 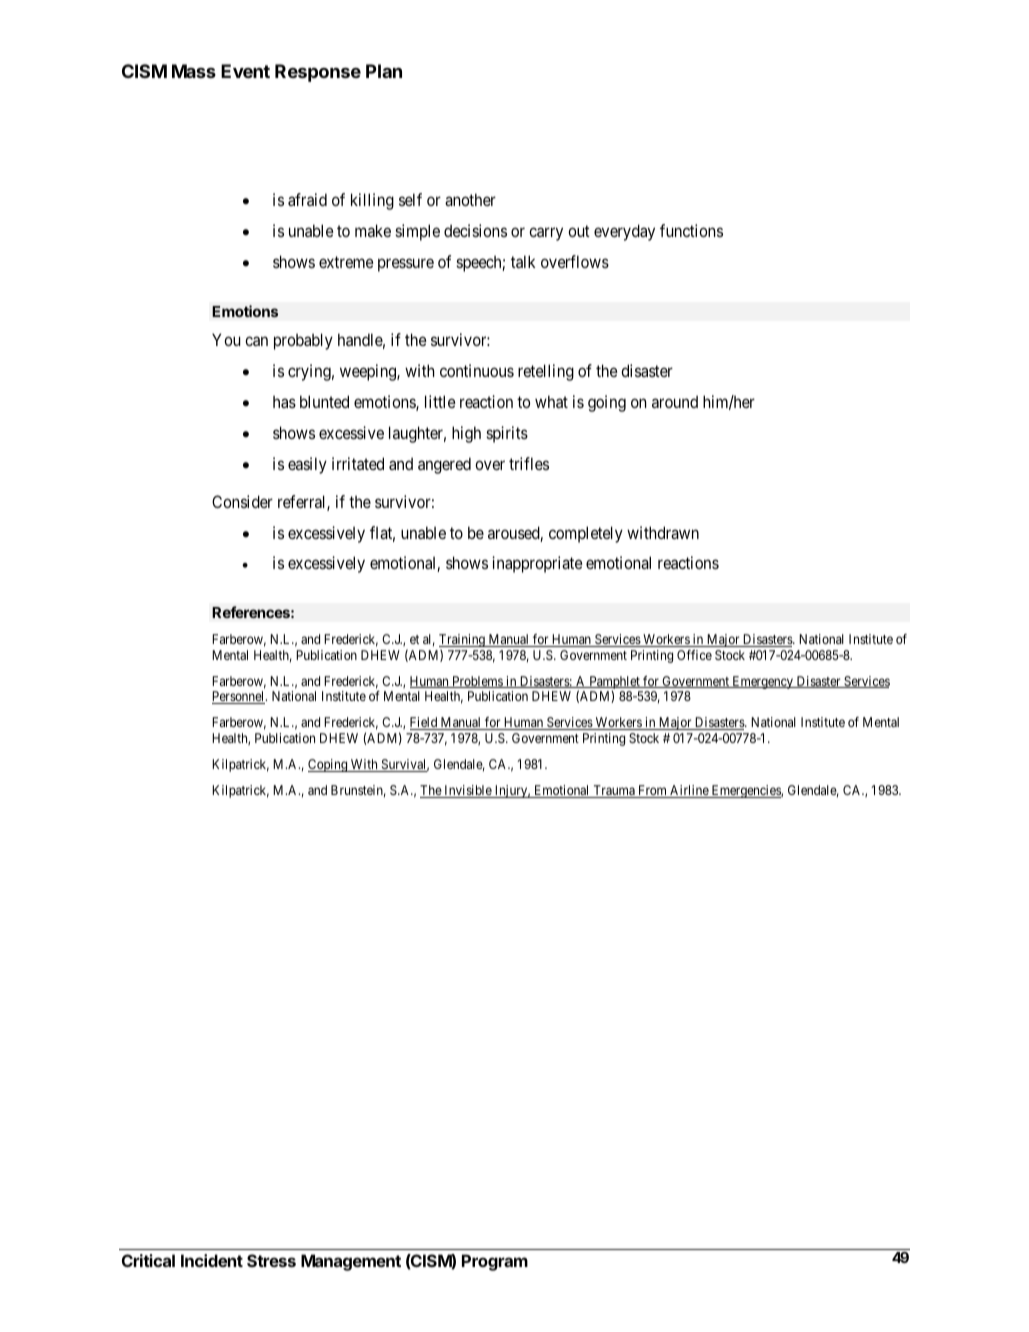 What do you see at coordinates (245, 71) in the screenshot?
I see `Event` at bounding box center [245, 71].
